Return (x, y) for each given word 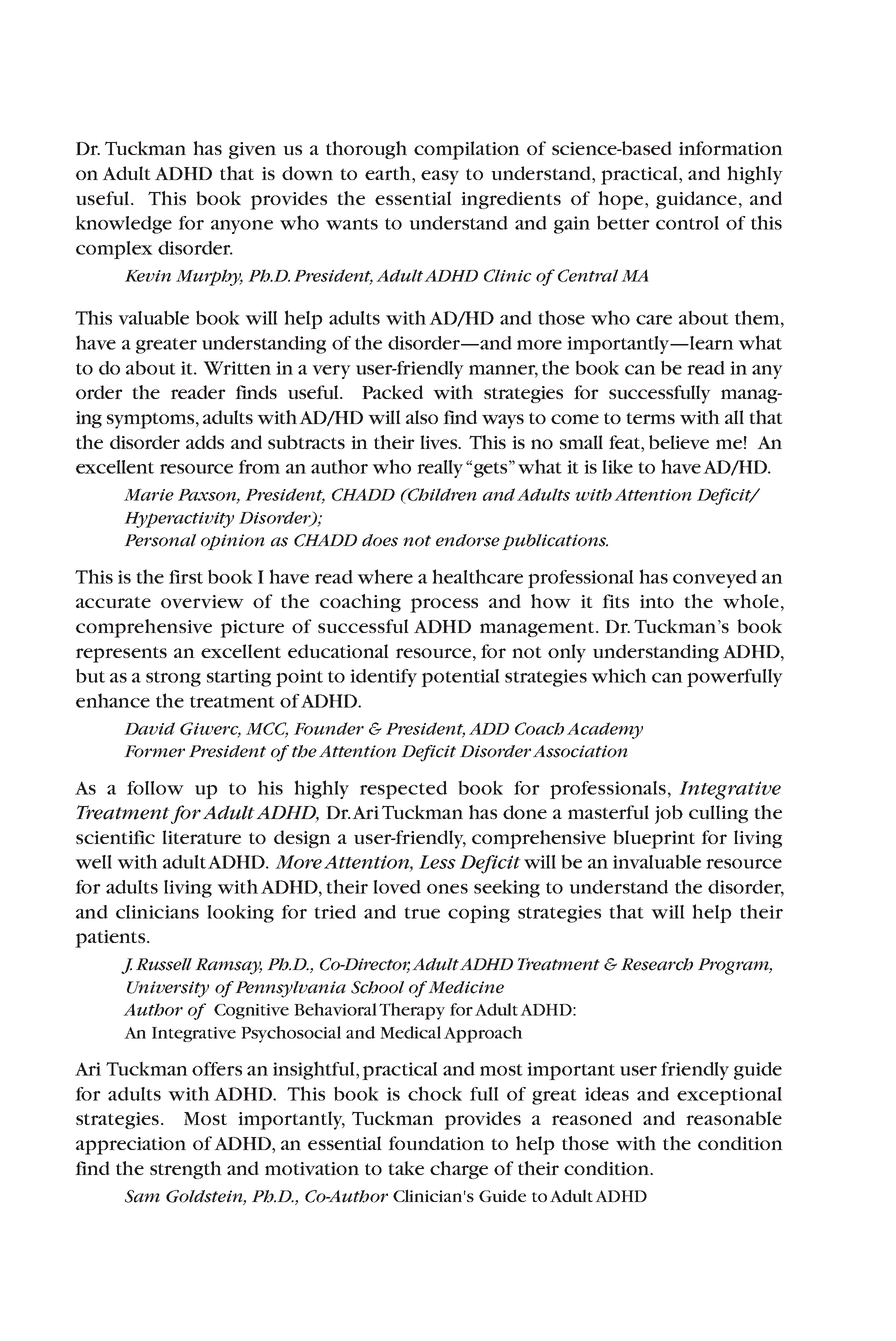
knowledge (123, 224)
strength (186, 1170)
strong (173, 679)
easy (440, 177)
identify (383, 678)
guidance (696, 200)
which (619, 675)
